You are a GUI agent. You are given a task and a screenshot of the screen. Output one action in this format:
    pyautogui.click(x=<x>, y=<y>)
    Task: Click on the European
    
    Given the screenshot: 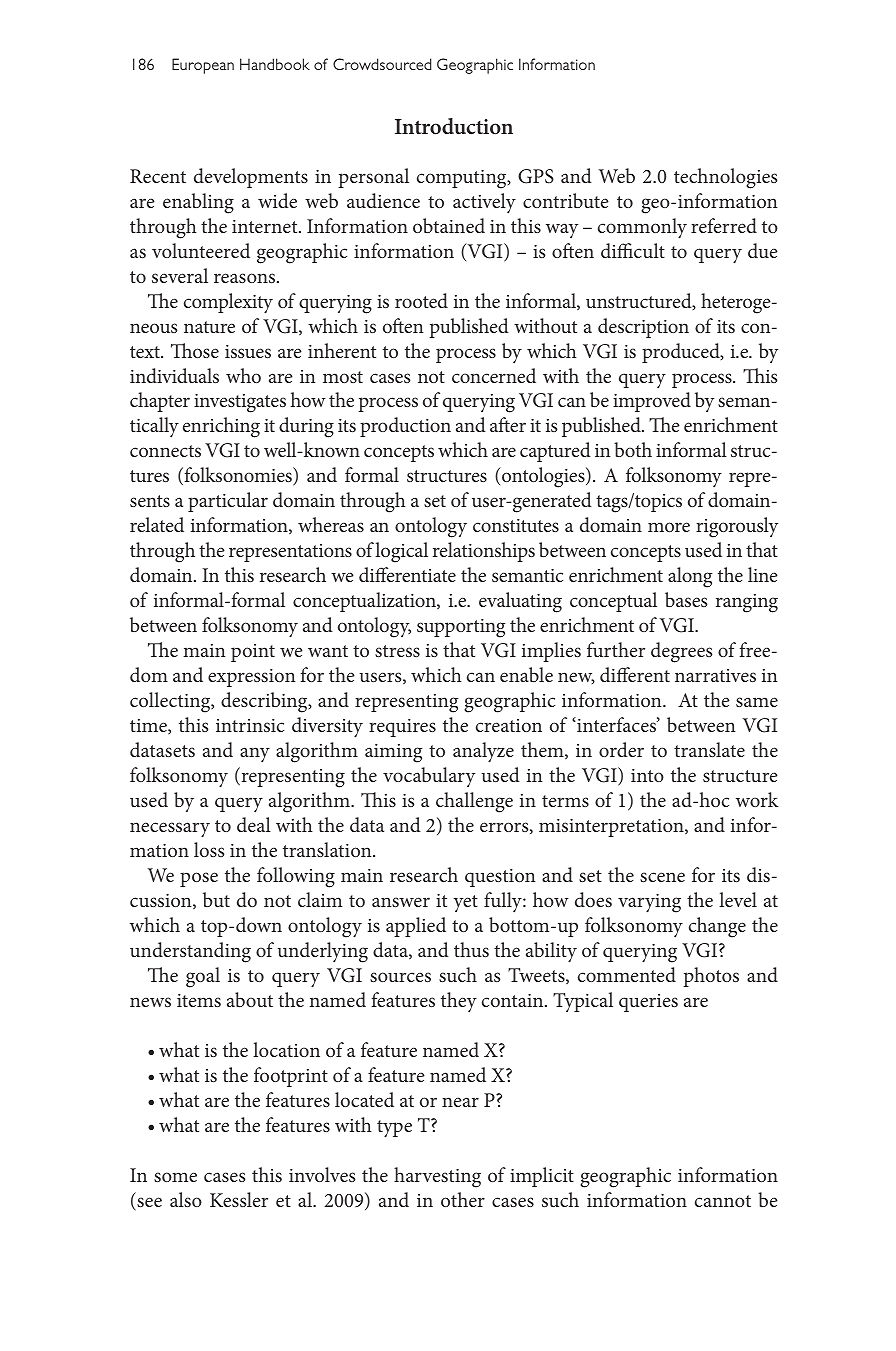 What is the action you would take?
    pyautogui.click(x=203, y=66)
